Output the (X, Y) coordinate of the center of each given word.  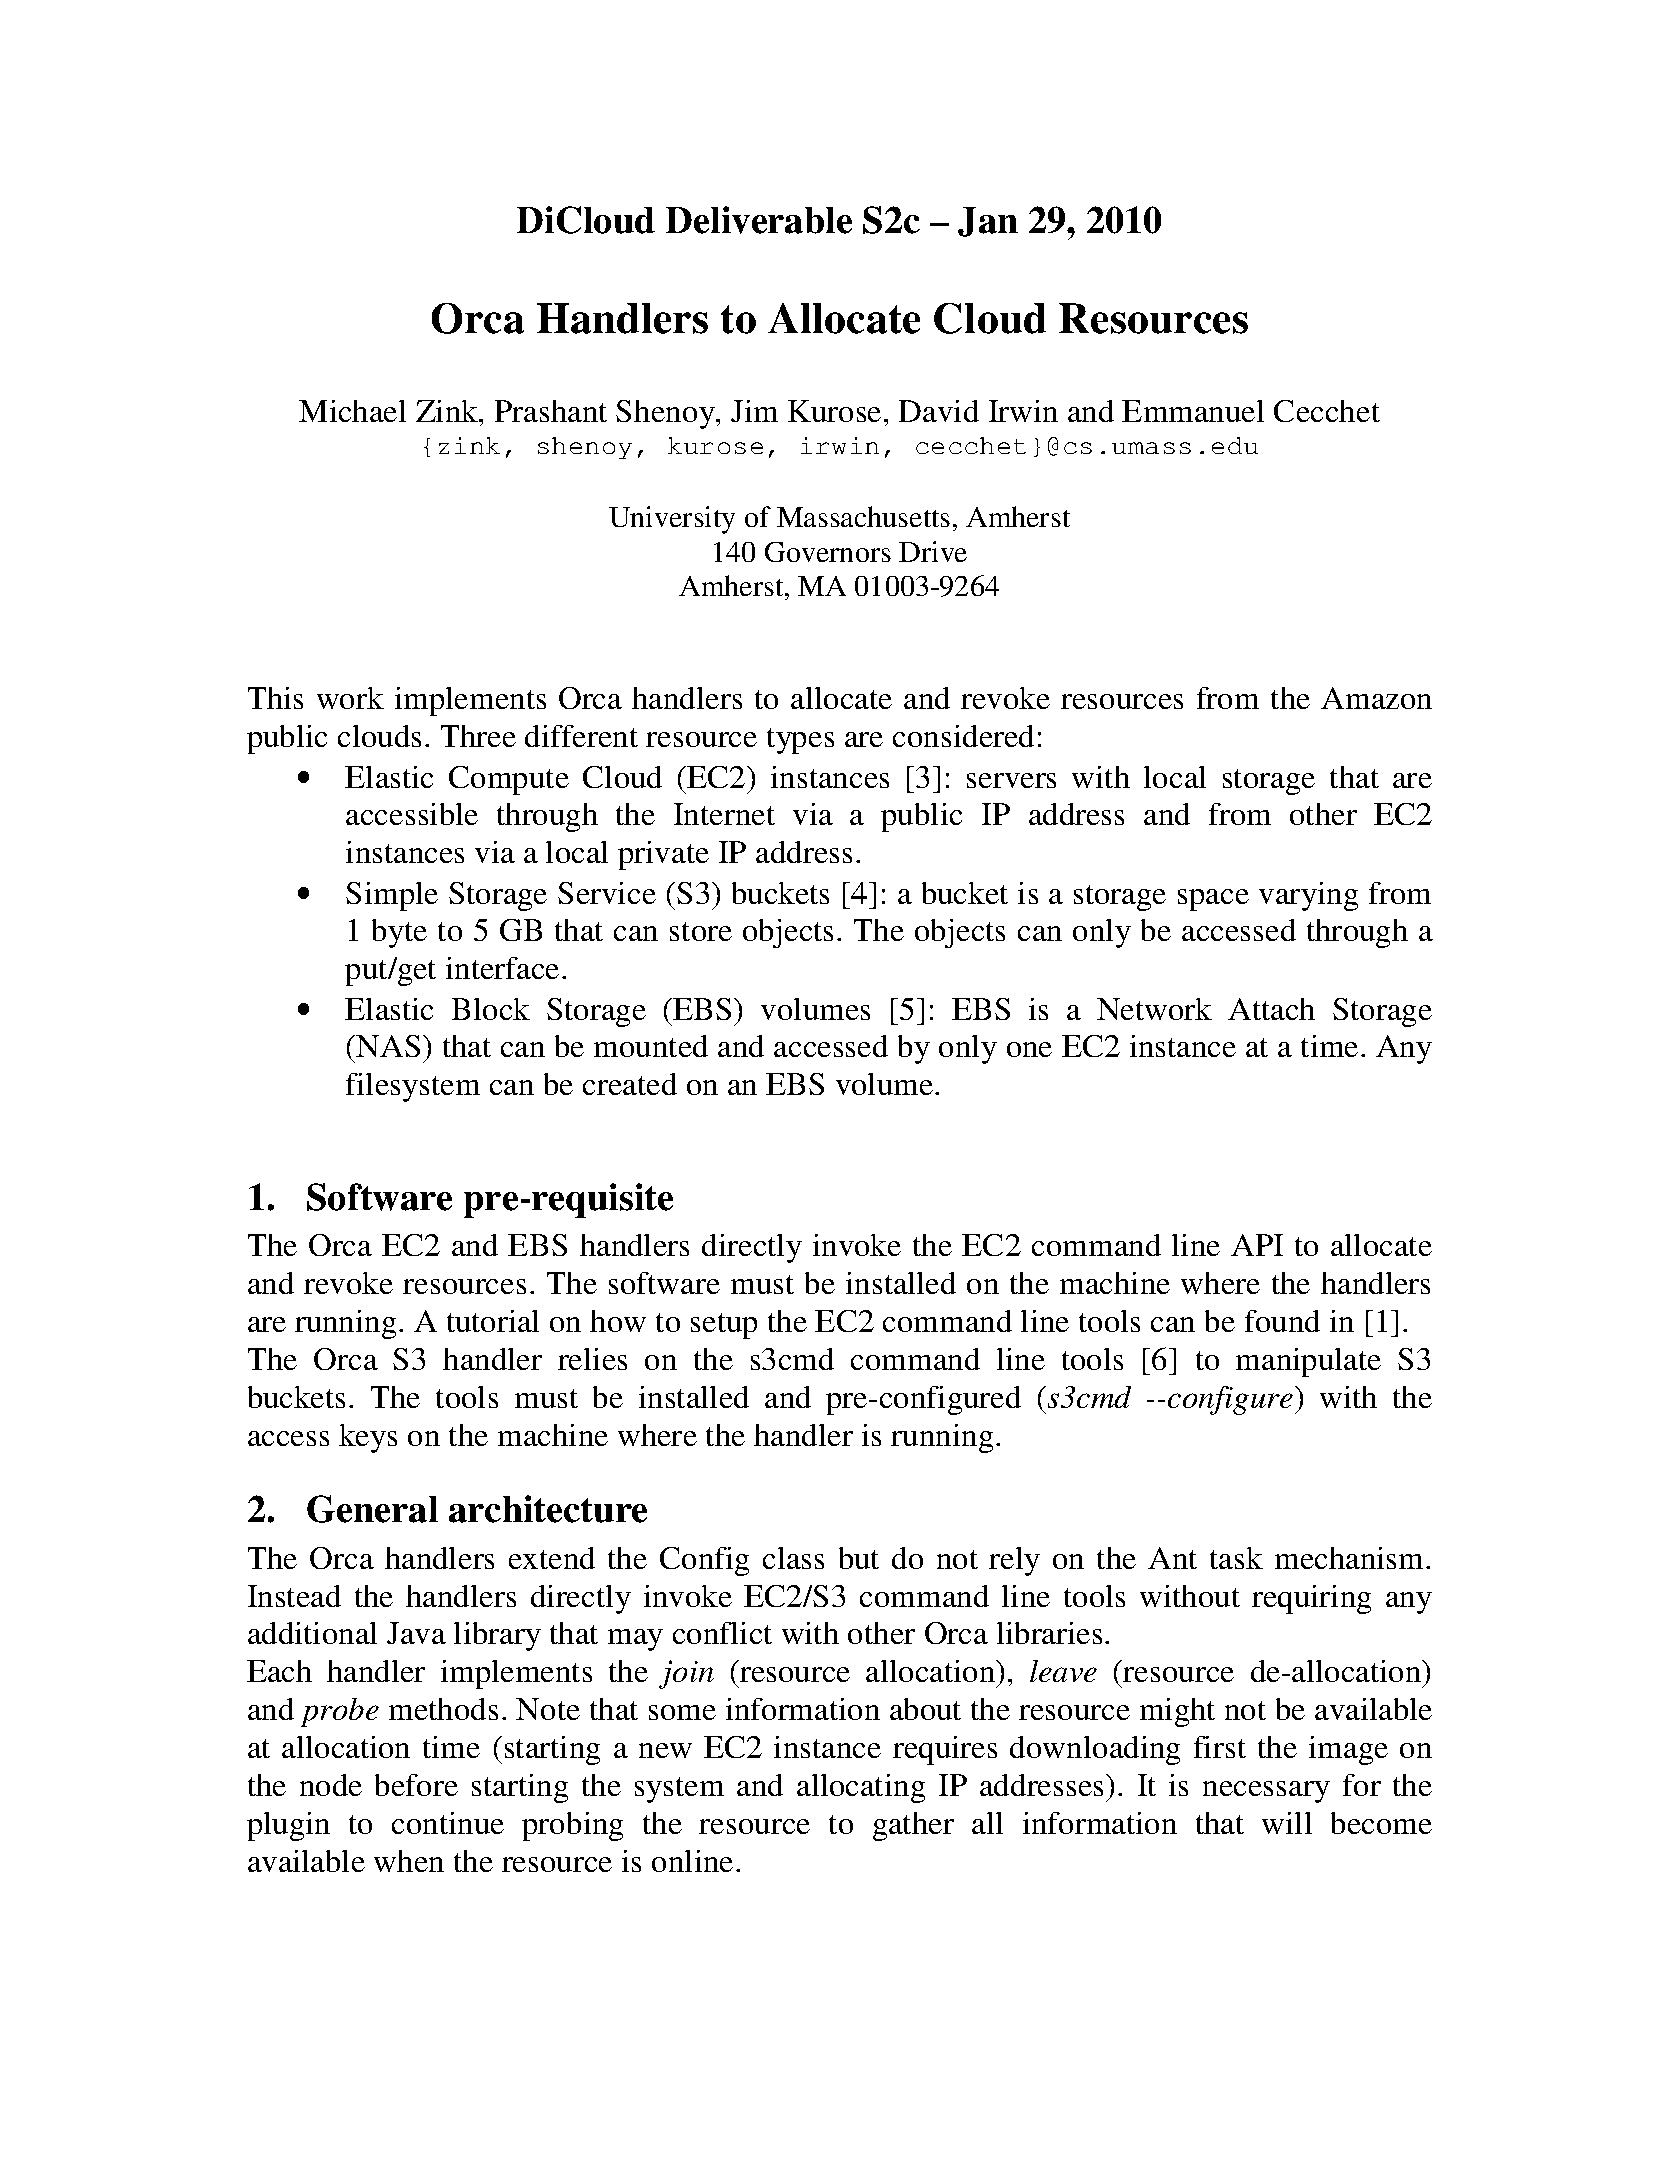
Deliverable (759, 220)
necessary (1266, 1792)
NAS (388, 1046)
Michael (352, 411)
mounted (651, 1046)
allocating (861, 1788)
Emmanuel (1193, 411)
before (416, 1785)
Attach (1271, 1009)
